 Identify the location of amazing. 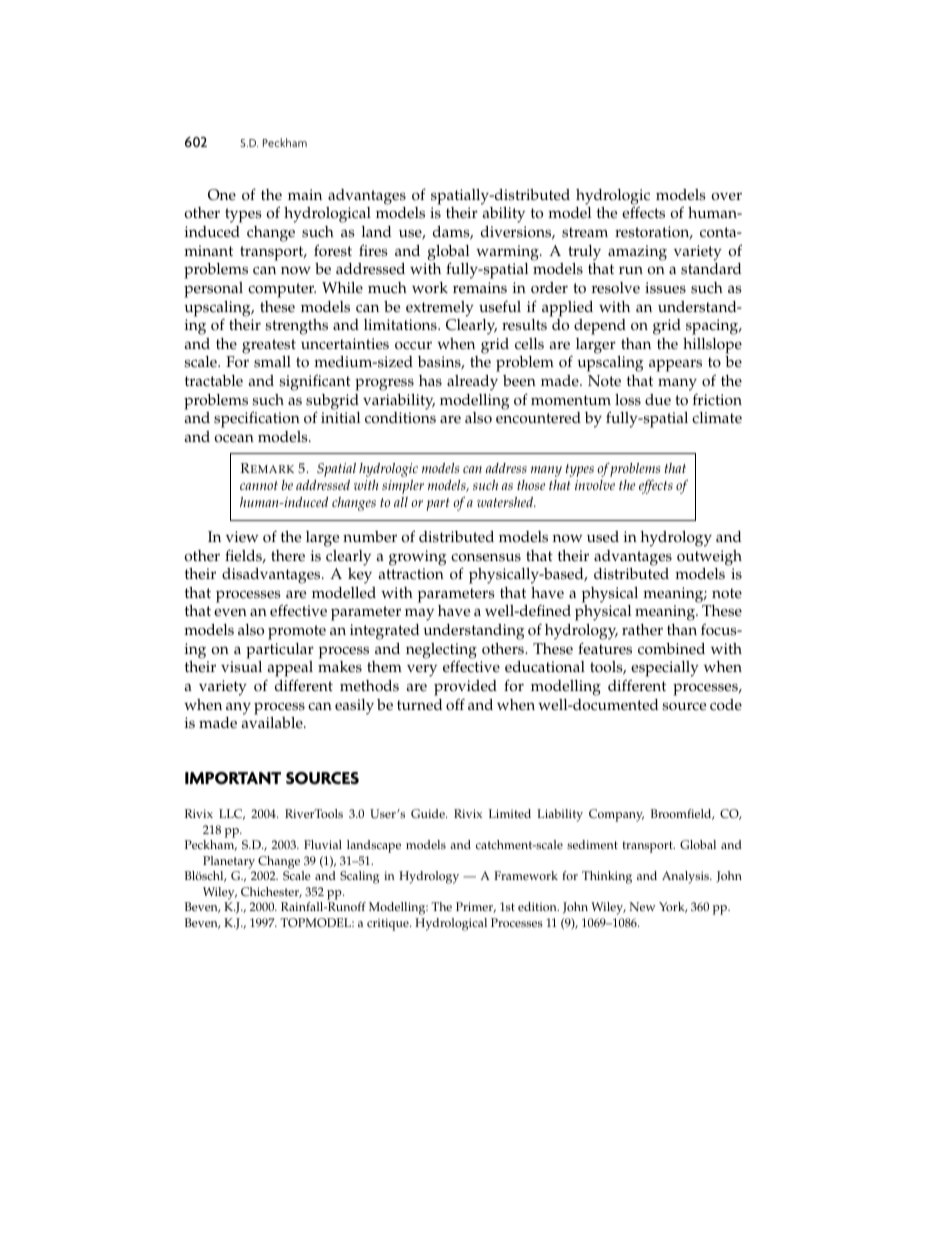
(637, 253).
